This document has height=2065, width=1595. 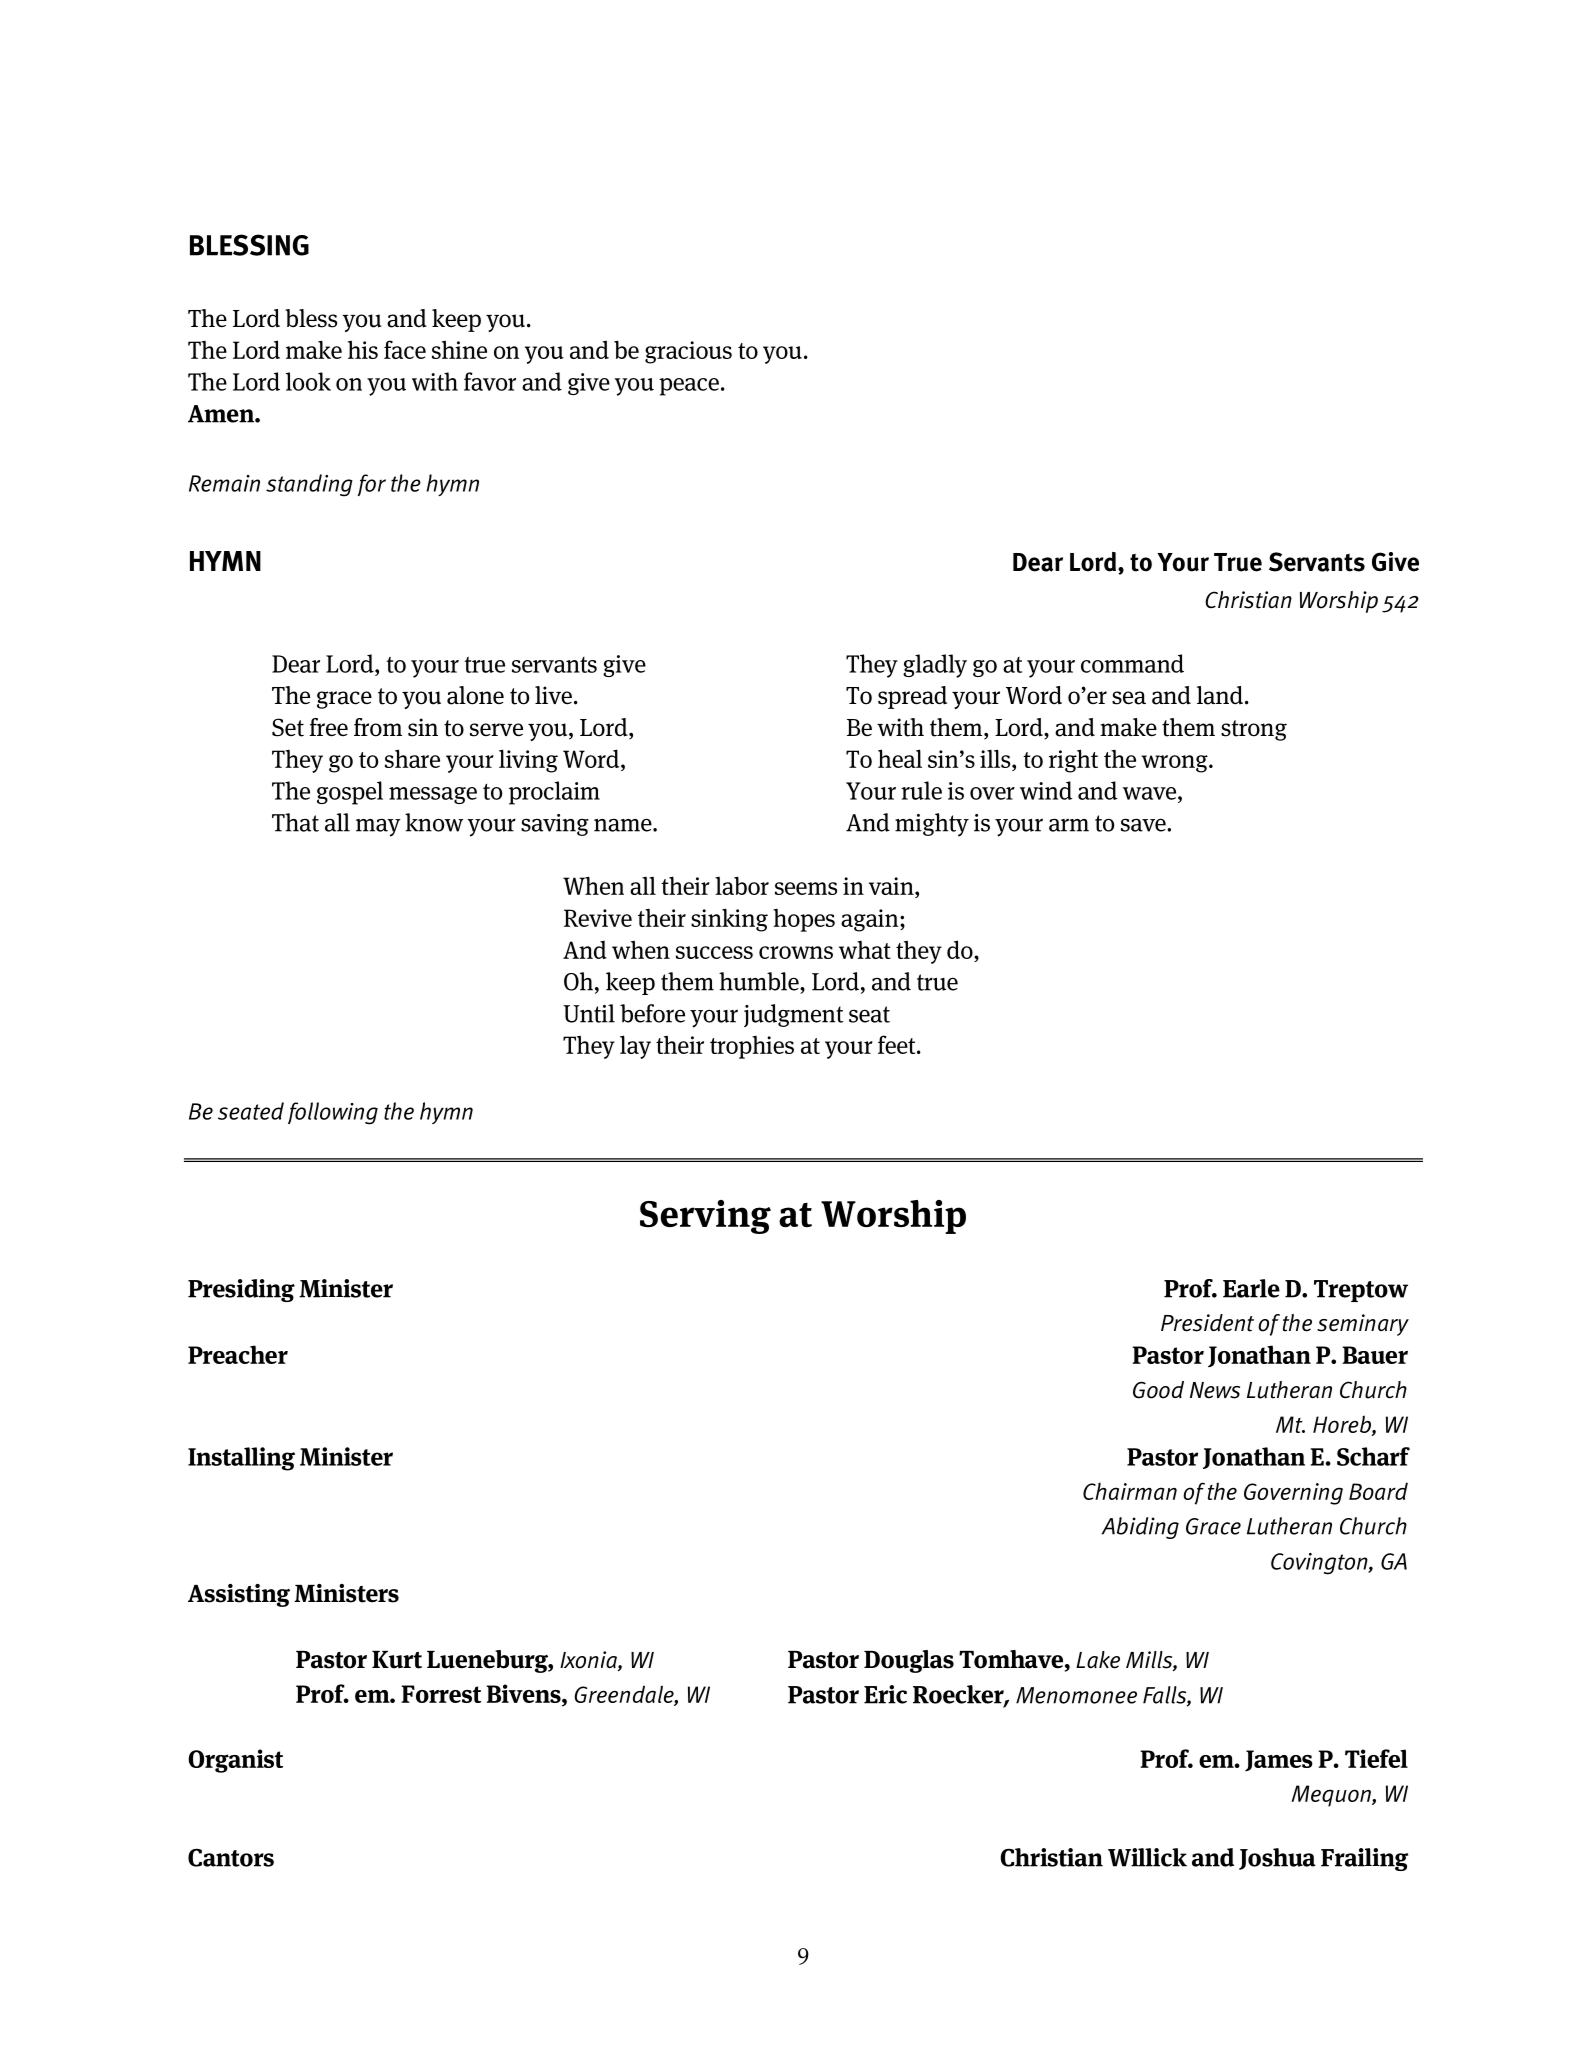 I want to click on peace, so click(x=689, y=387).
